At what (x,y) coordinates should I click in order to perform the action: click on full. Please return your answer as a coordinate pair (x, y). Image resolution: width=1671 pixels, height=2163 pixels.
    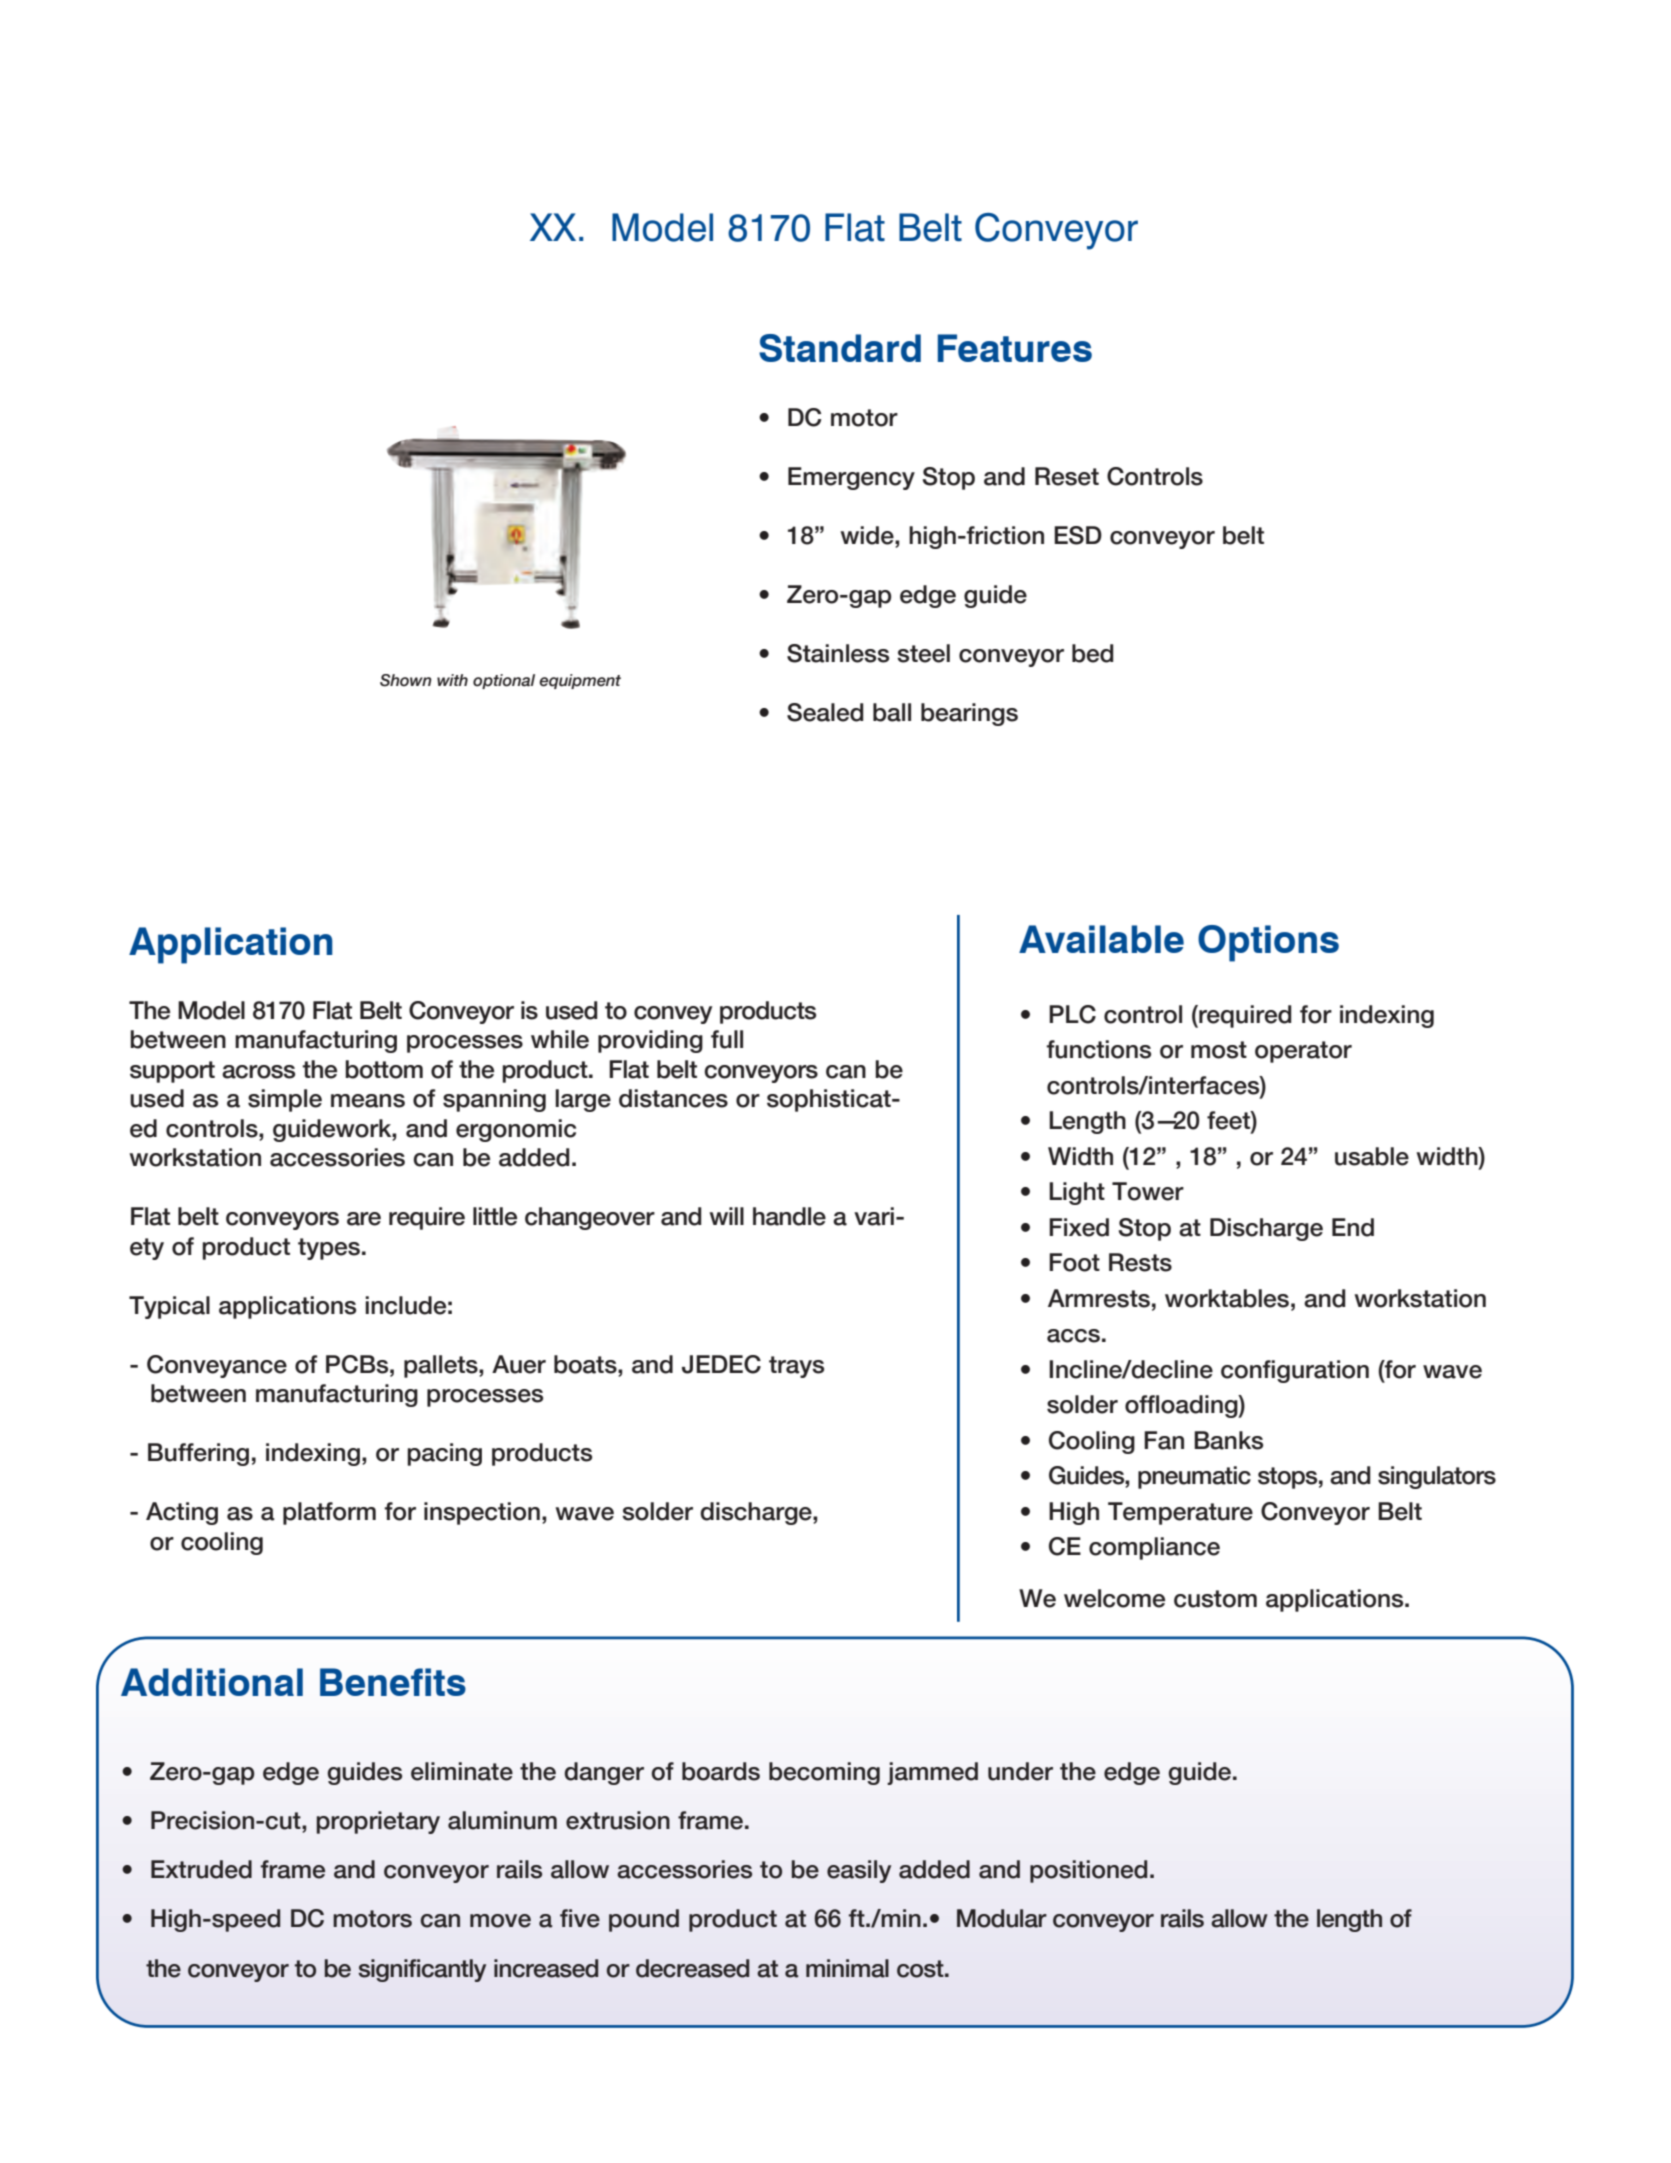
    Looking at the image, I should click on (727, 1039).
